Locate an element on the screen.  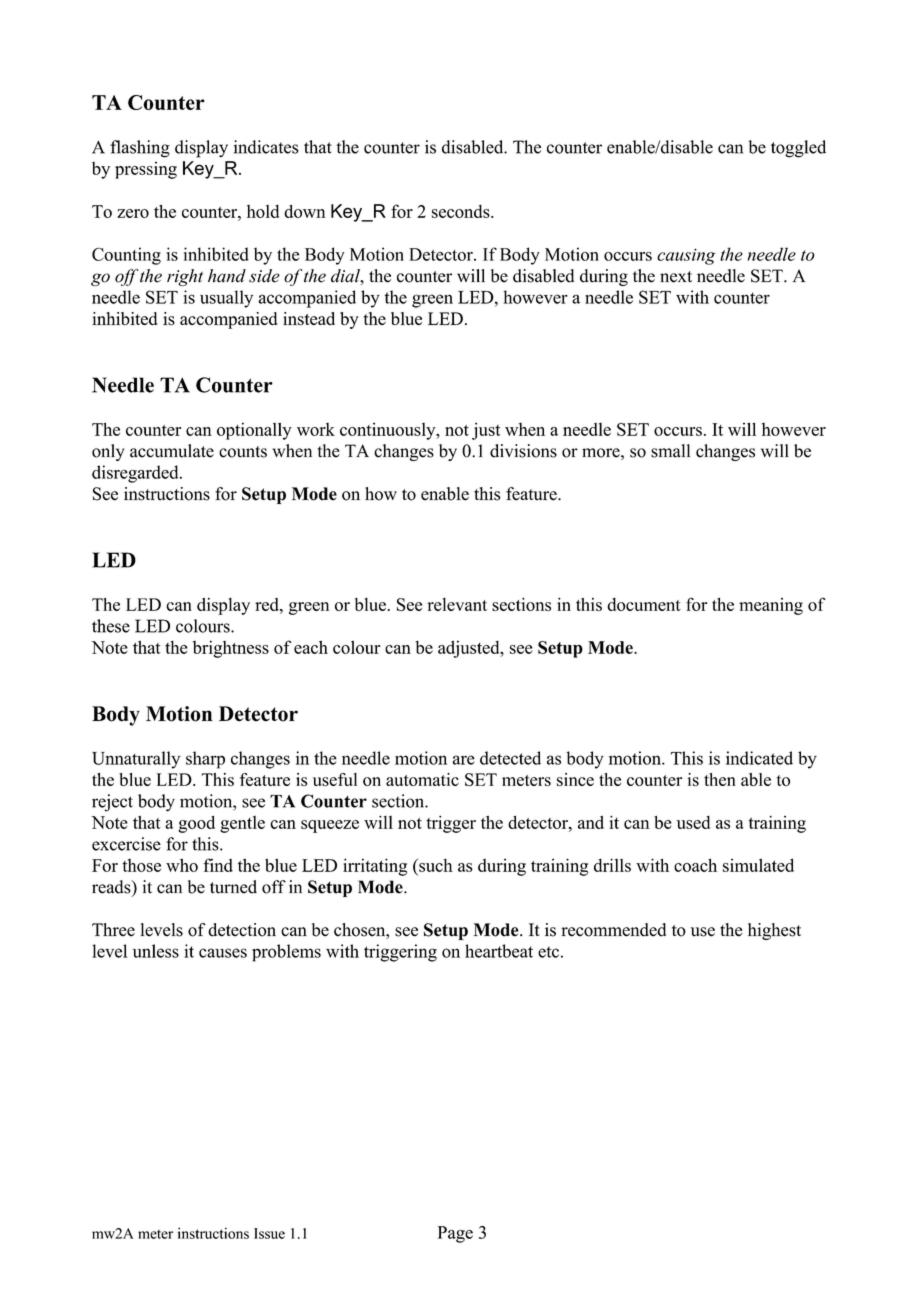
seconds is located at coordinates (462, 211).
